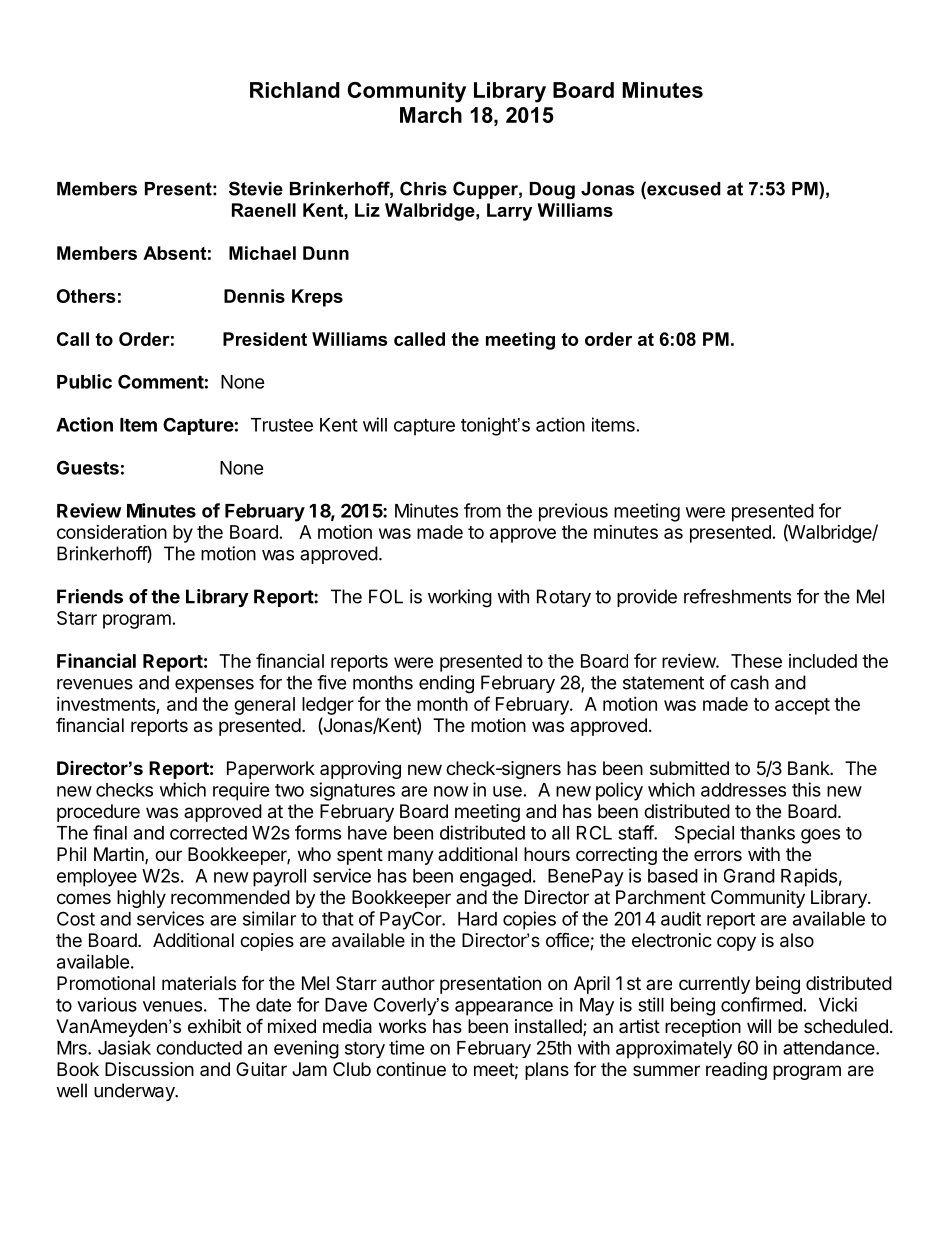 Image resolution: width=952 pixels, height=1233 pixels. I want to click on now, so click(451, 791).
